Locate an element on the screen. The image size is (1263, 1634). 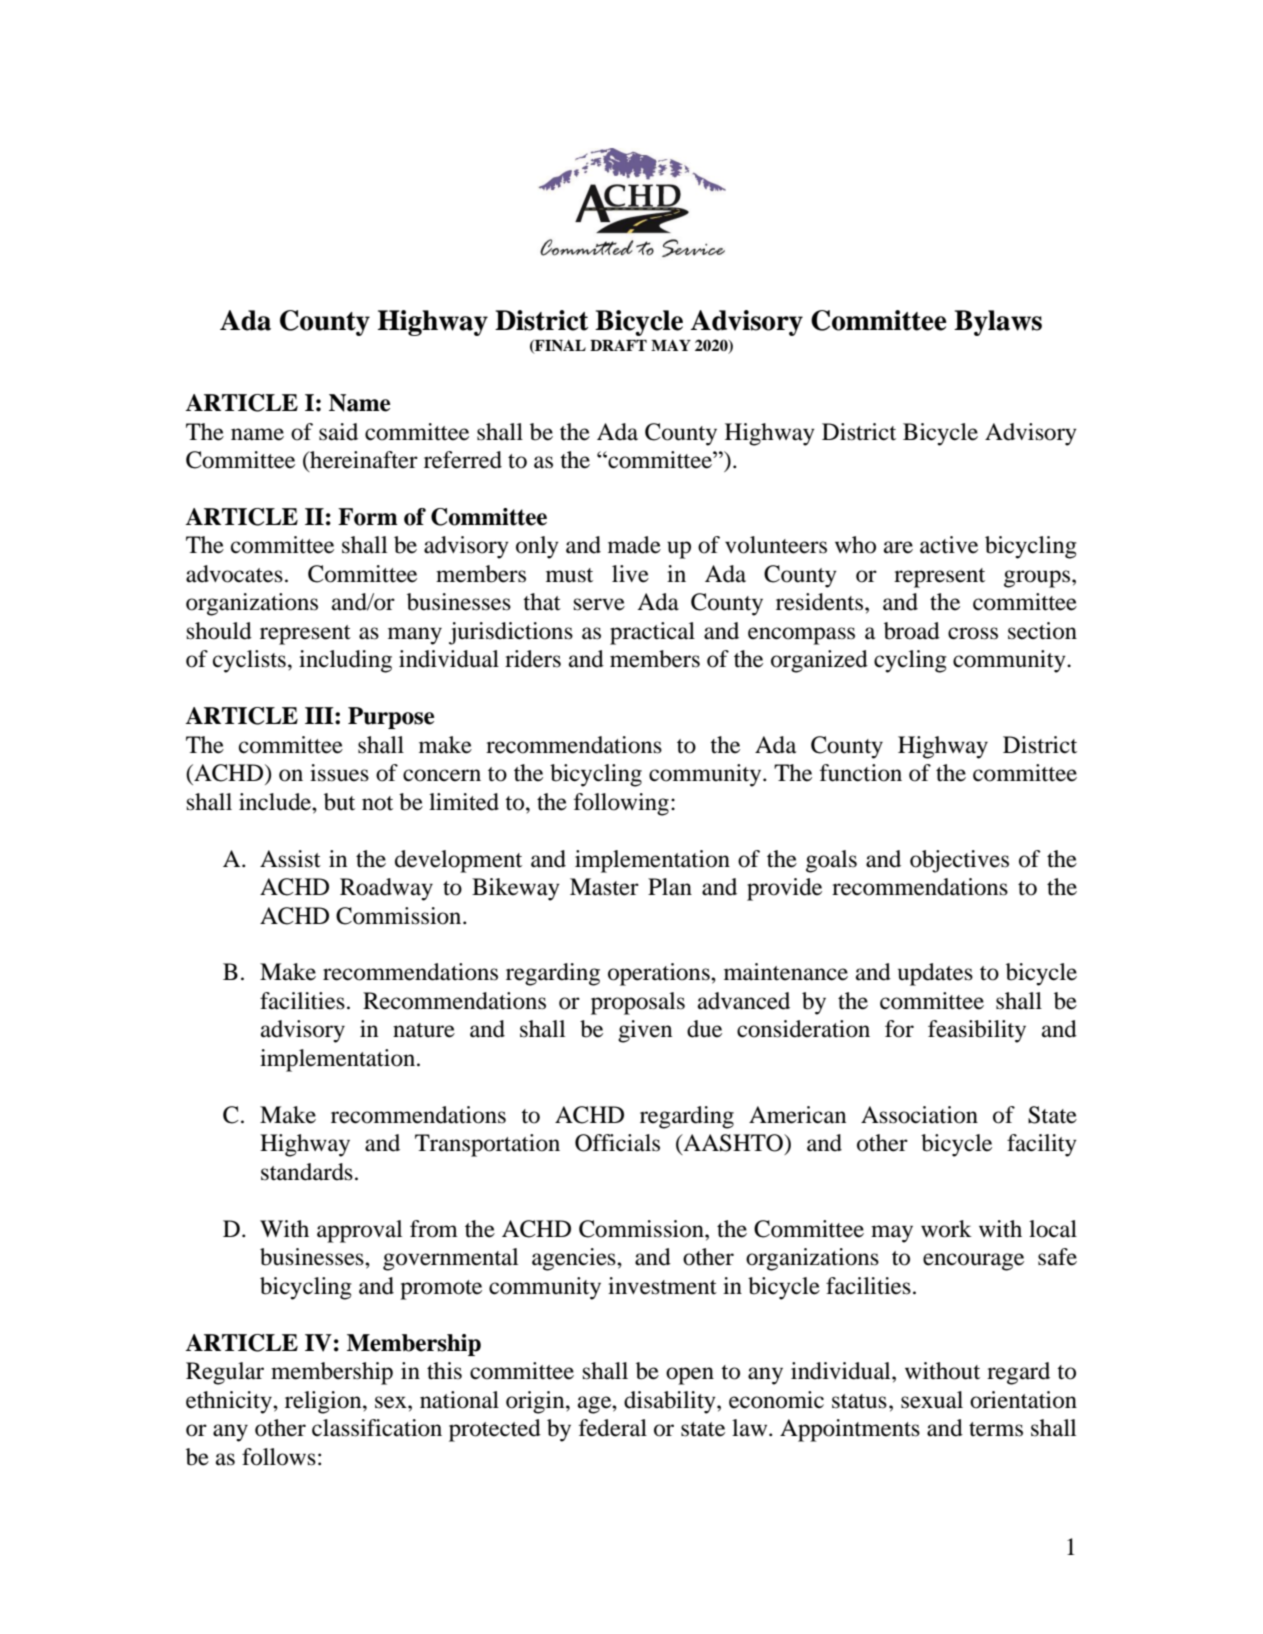
said is located at coordinates (338, 432).
